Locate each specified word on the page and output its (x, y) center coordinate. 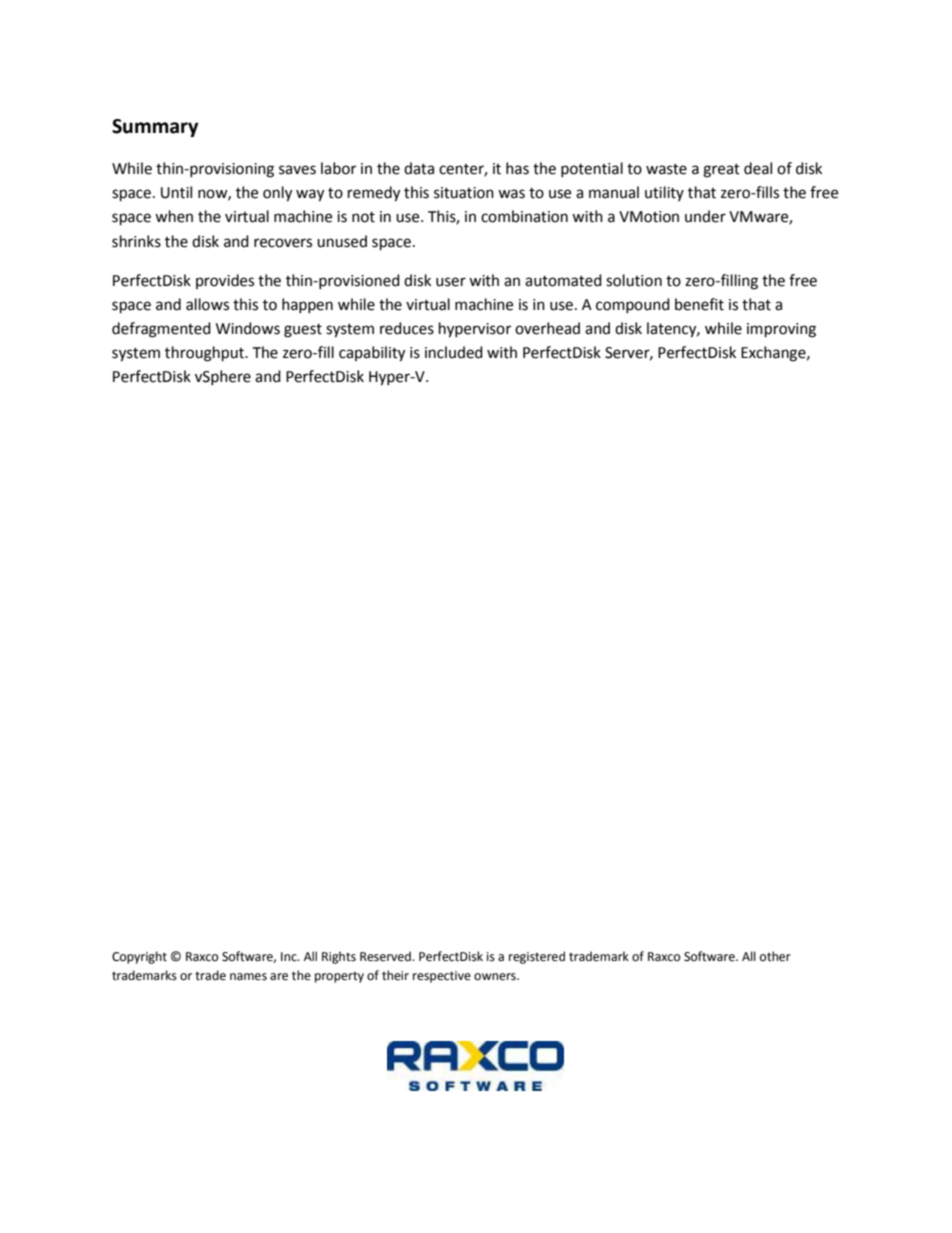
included (454, 352)
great (721, 171)
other (775, 956)
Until (176, 192)
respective (442, 977)
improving (781, 330)
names (248, 977)
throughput (205, 354)
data (419, 168)
